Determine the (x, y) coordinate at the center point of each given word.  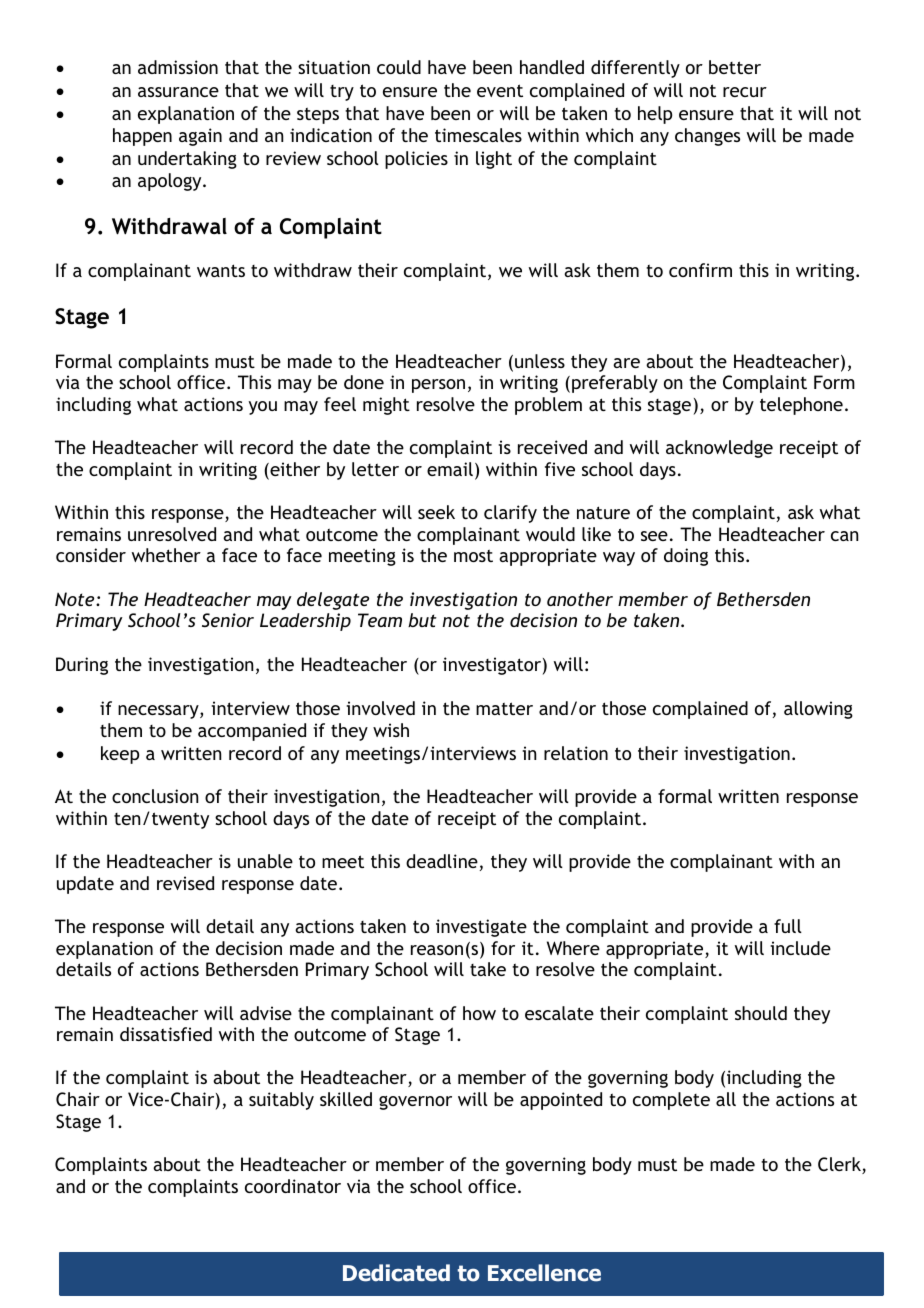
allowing (818, 710)
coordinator (293, 1186)
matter (504, 708)
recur (745, 92)
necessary (159, 712)
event (500, 90)
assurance (178, 92)
